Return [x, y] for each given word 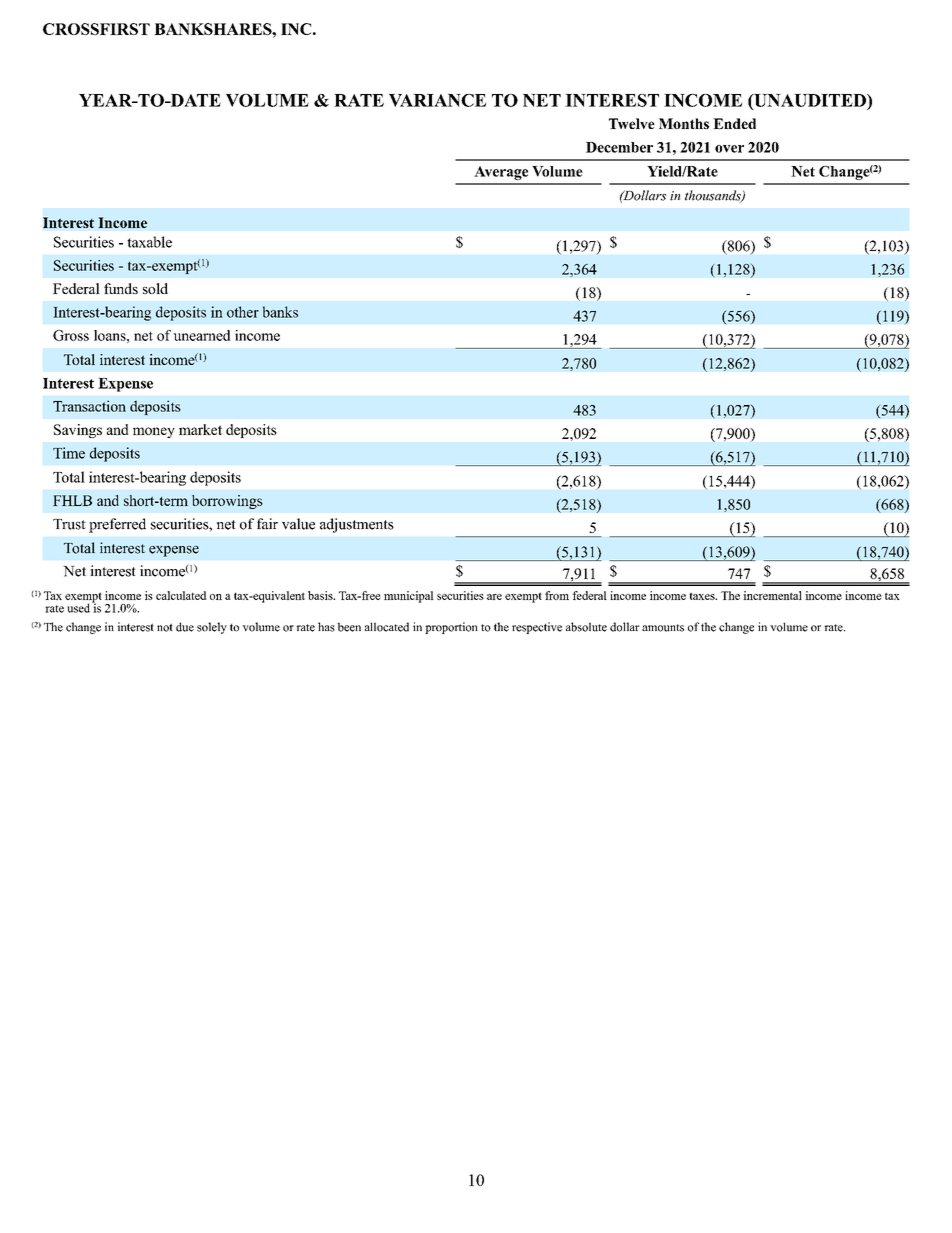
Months [684, 123]
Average [501, 173]
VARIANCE [437, 100]
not [165, 627]
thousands [714, 196]
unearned [202, 335]
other [243, 312]
